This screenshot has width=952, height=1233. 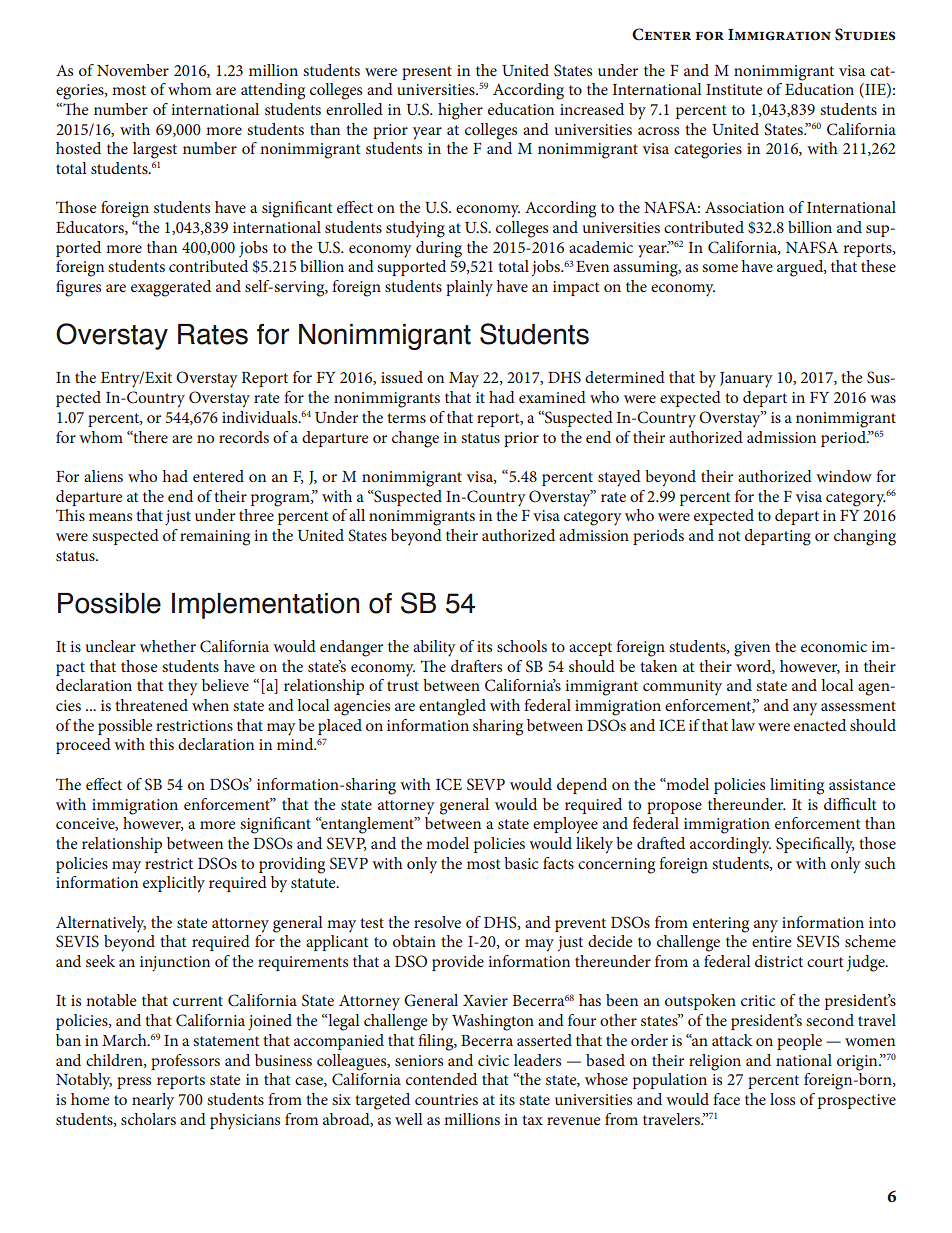 What do you see at coordinates (734, 89) in the screenshot?
I see `Institute` at bounding box center [734, 89].
